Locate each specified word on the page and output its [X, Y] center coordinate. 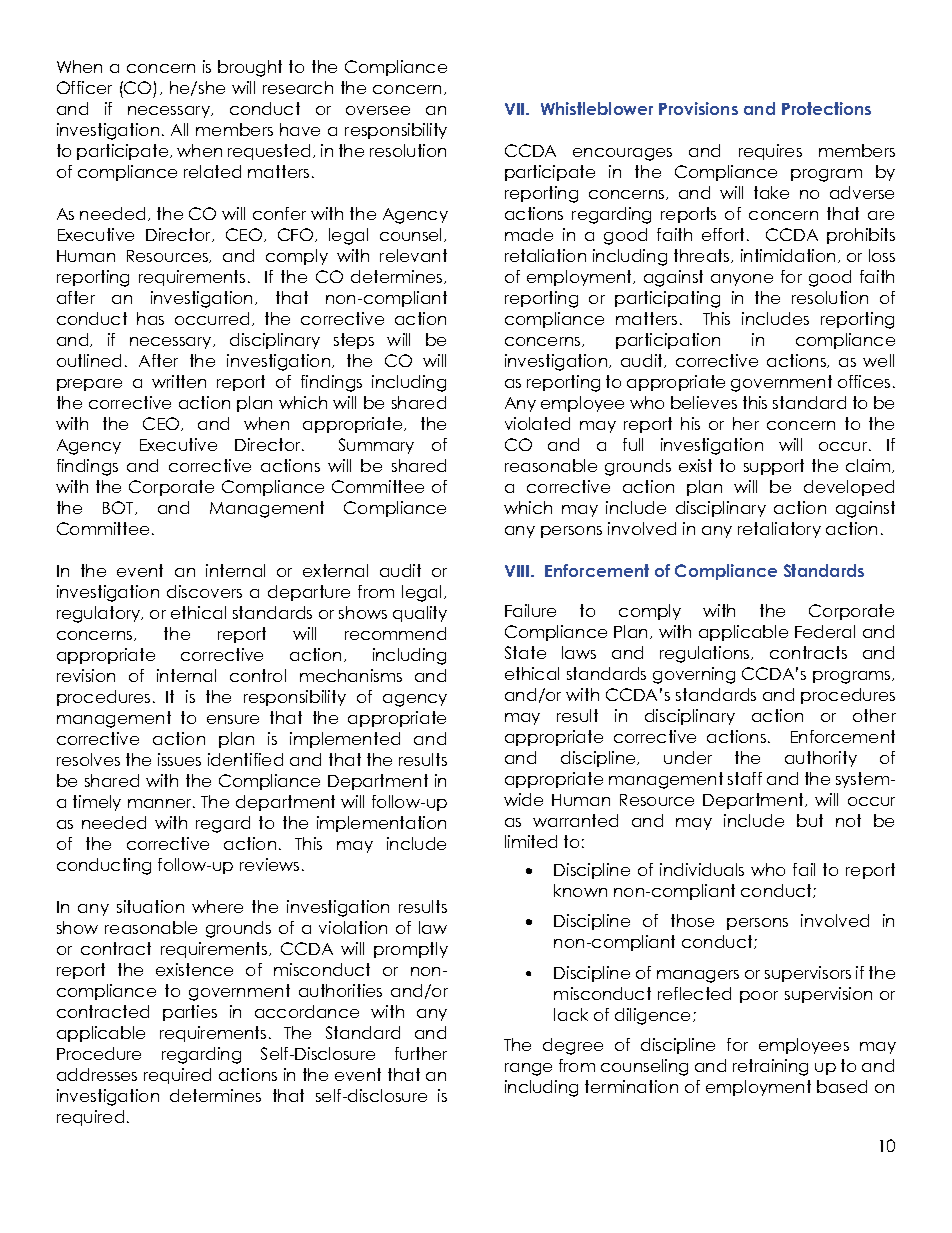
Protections [826, 108]
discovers [204, 591]
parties [190, 1013]
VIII [518, 571]
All [179, 129]
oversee [378, 110]
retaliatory [779, 530]
